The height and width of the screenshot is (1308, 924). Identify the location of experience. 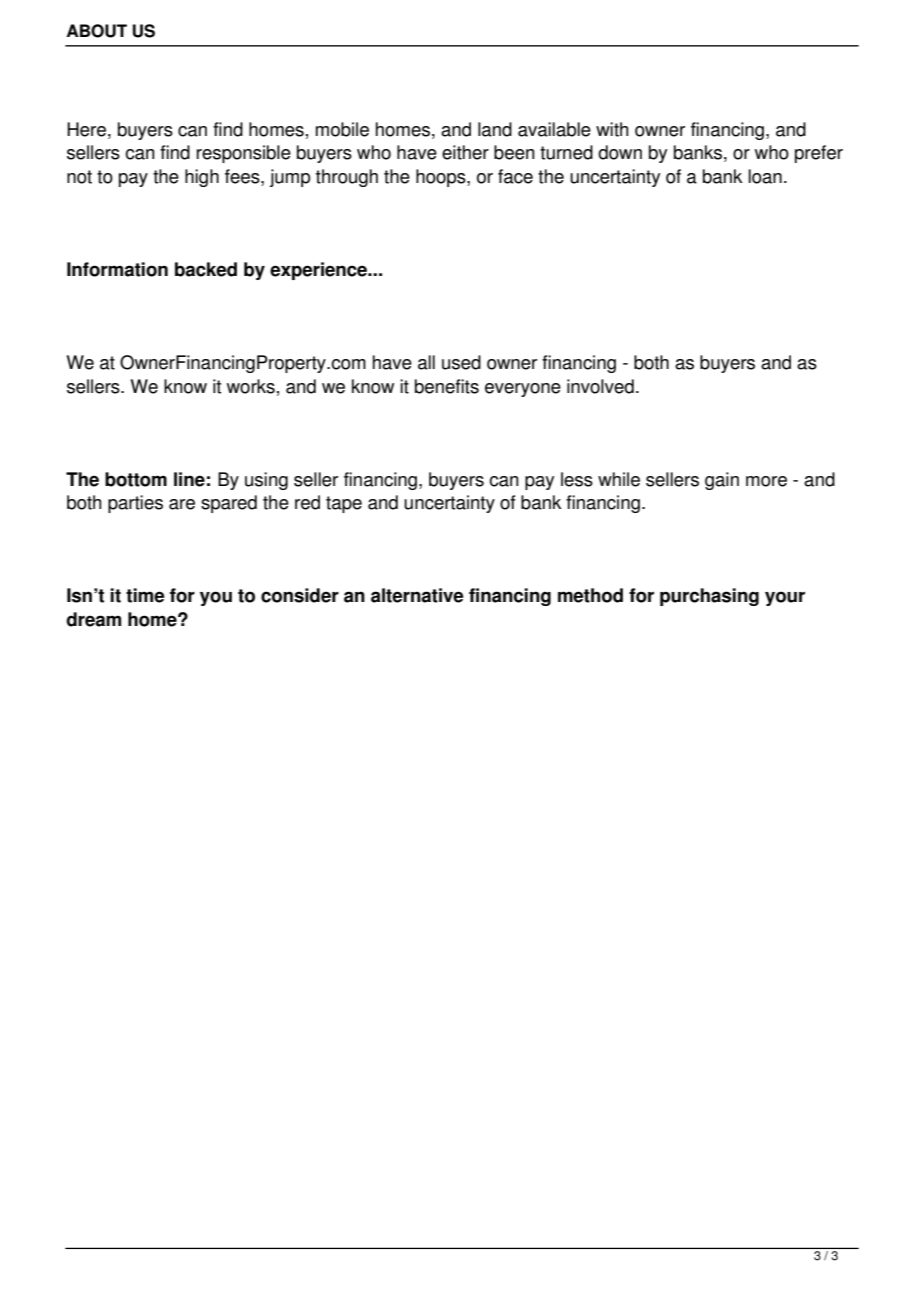
(320, 271).
